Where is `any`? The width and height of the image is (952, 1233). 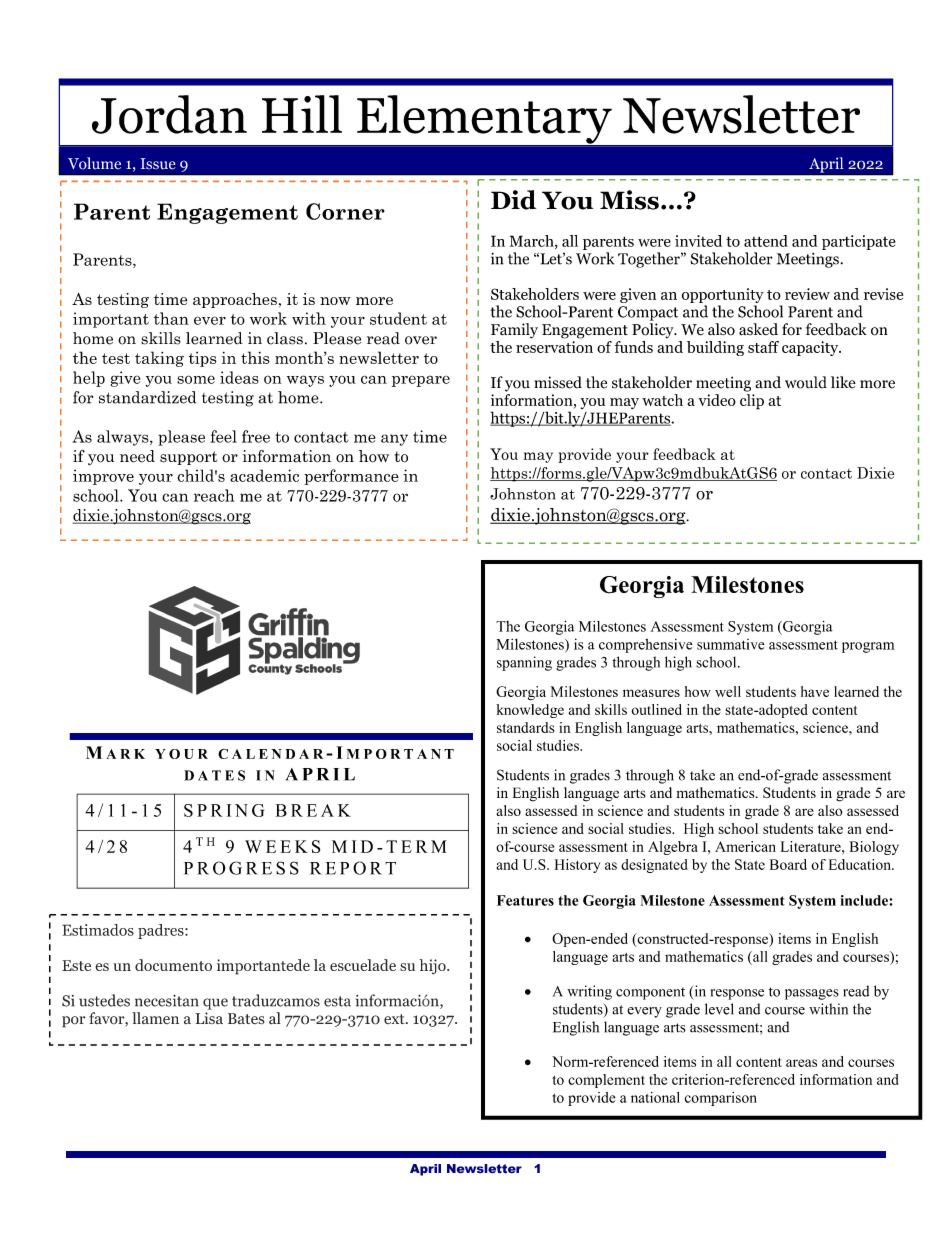
any is located at coordinates (394, 440).
